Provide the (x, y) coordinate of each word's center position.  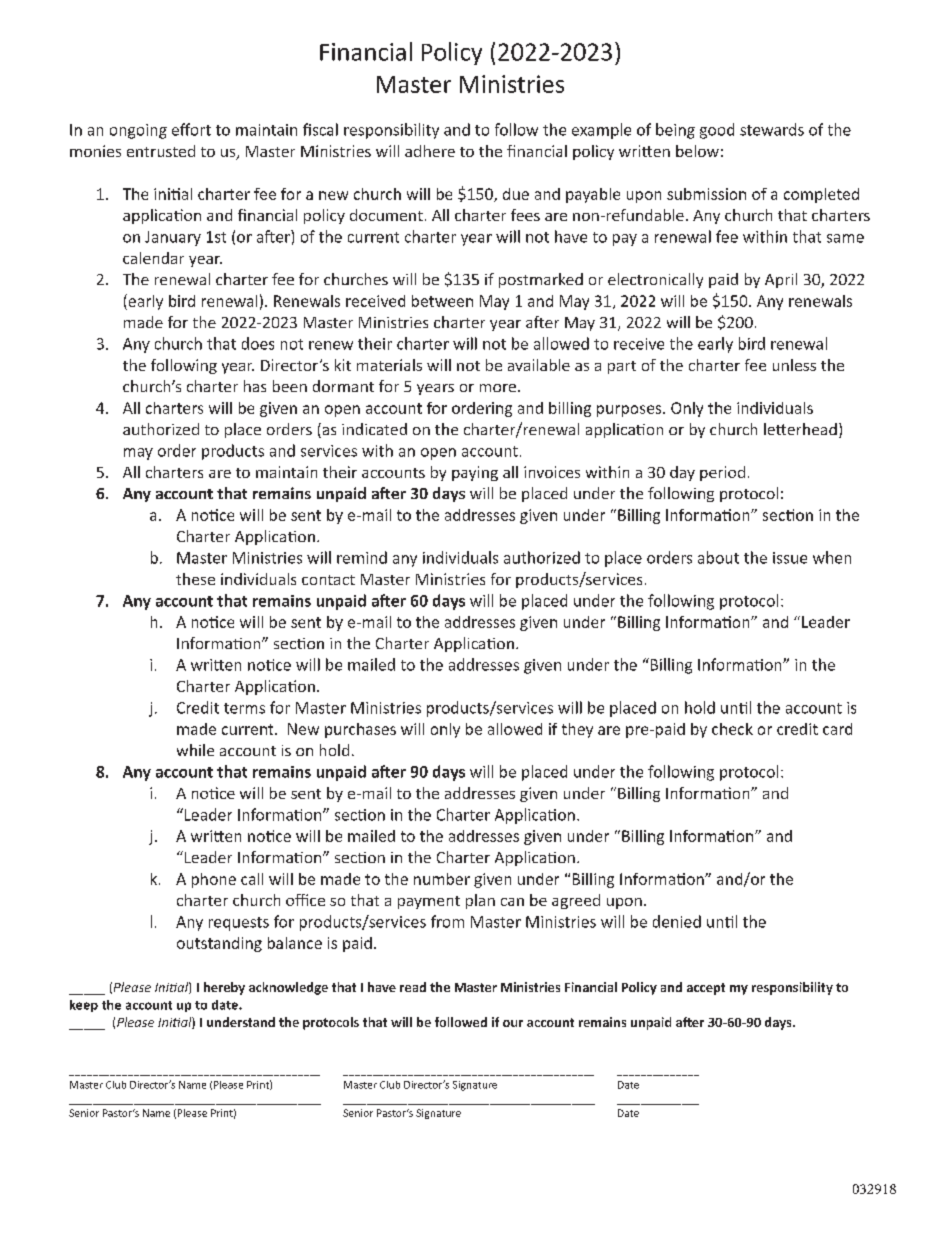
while (195, 750)
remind (362, 557)
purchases (360, 730)
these (195, 579)
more (498, 388)
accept (706, 989)
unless (794, 365)
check (732, 729)
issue (790, 558)
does (258, 343)
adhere (430, 151)
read (413, 987)
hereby (224, 988)
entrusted (161, 151)
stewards (772, 129)
